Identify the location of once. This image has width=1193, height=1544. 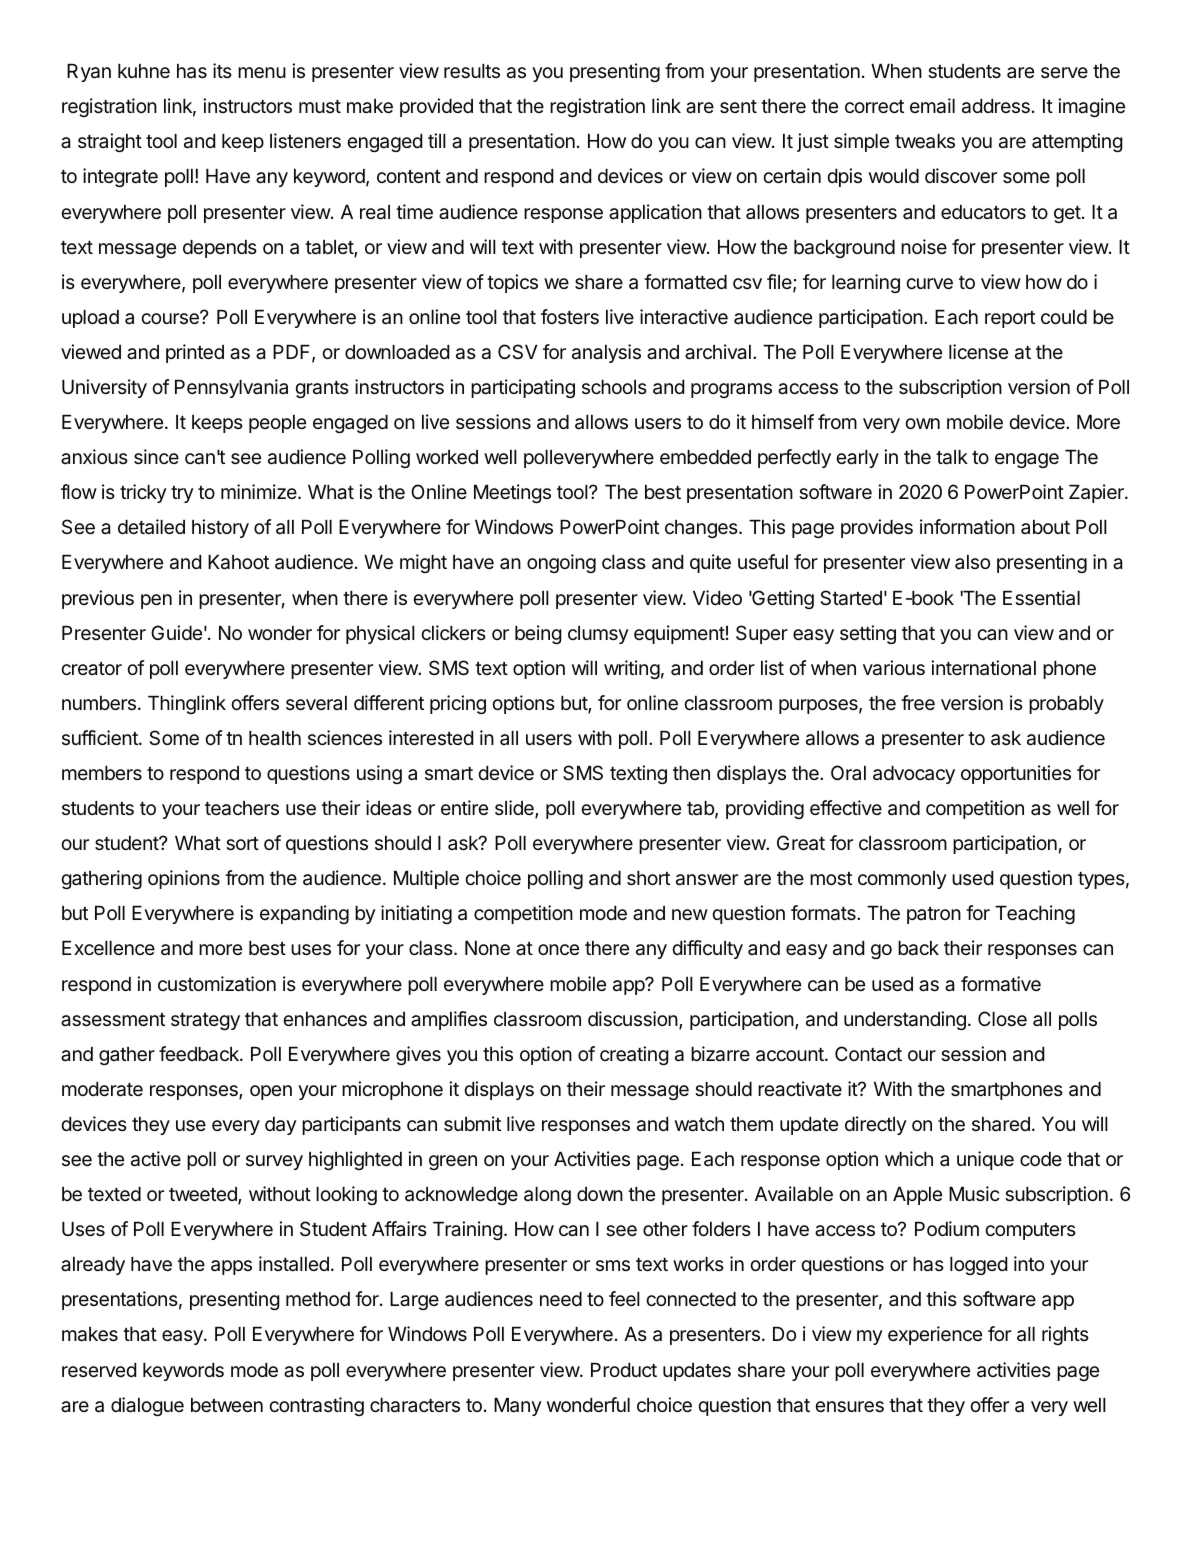
(558, 949).
